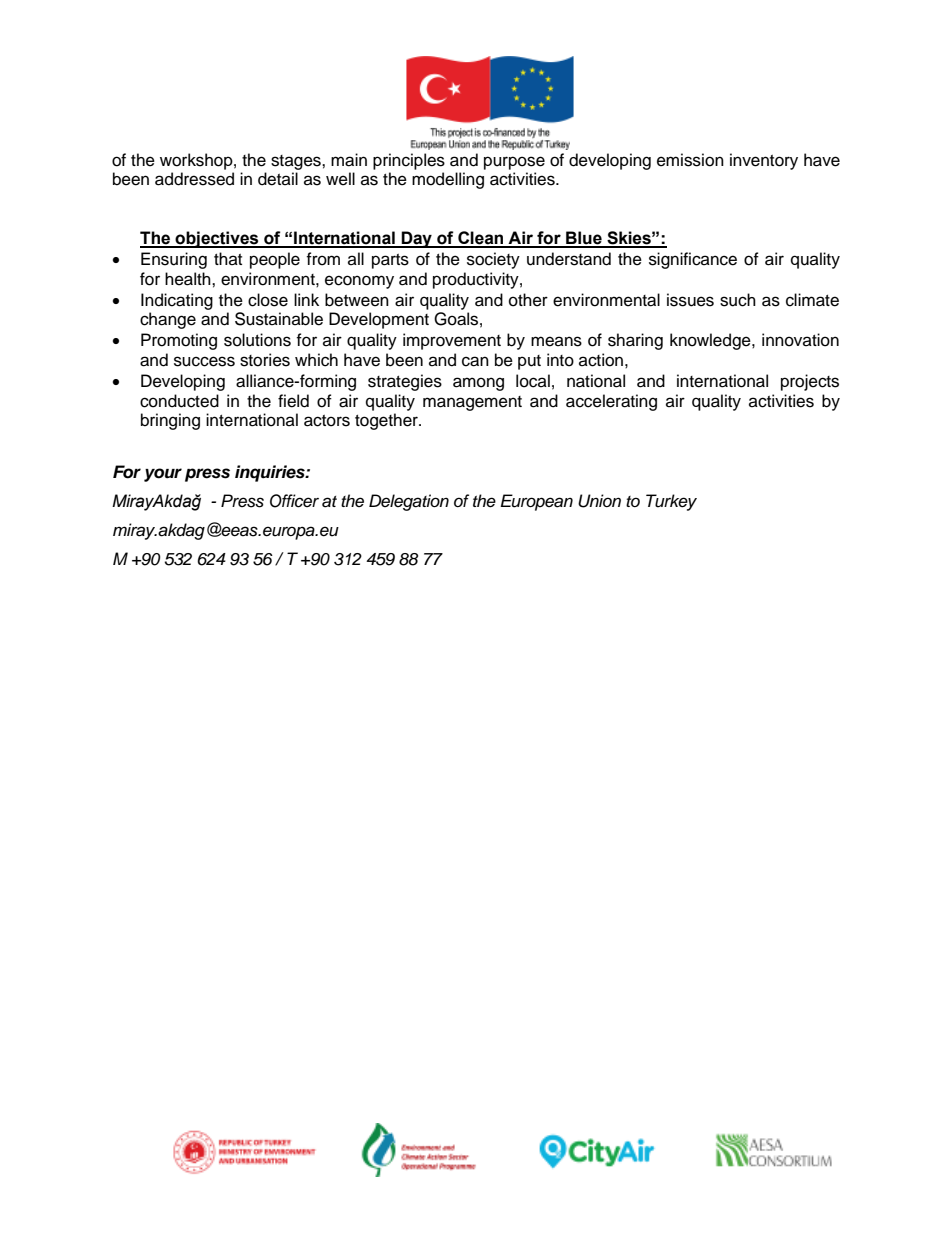 Image resolution: width=952 pixels, height=1233 pixels. I want to click on purpose, so click(514, 163).
